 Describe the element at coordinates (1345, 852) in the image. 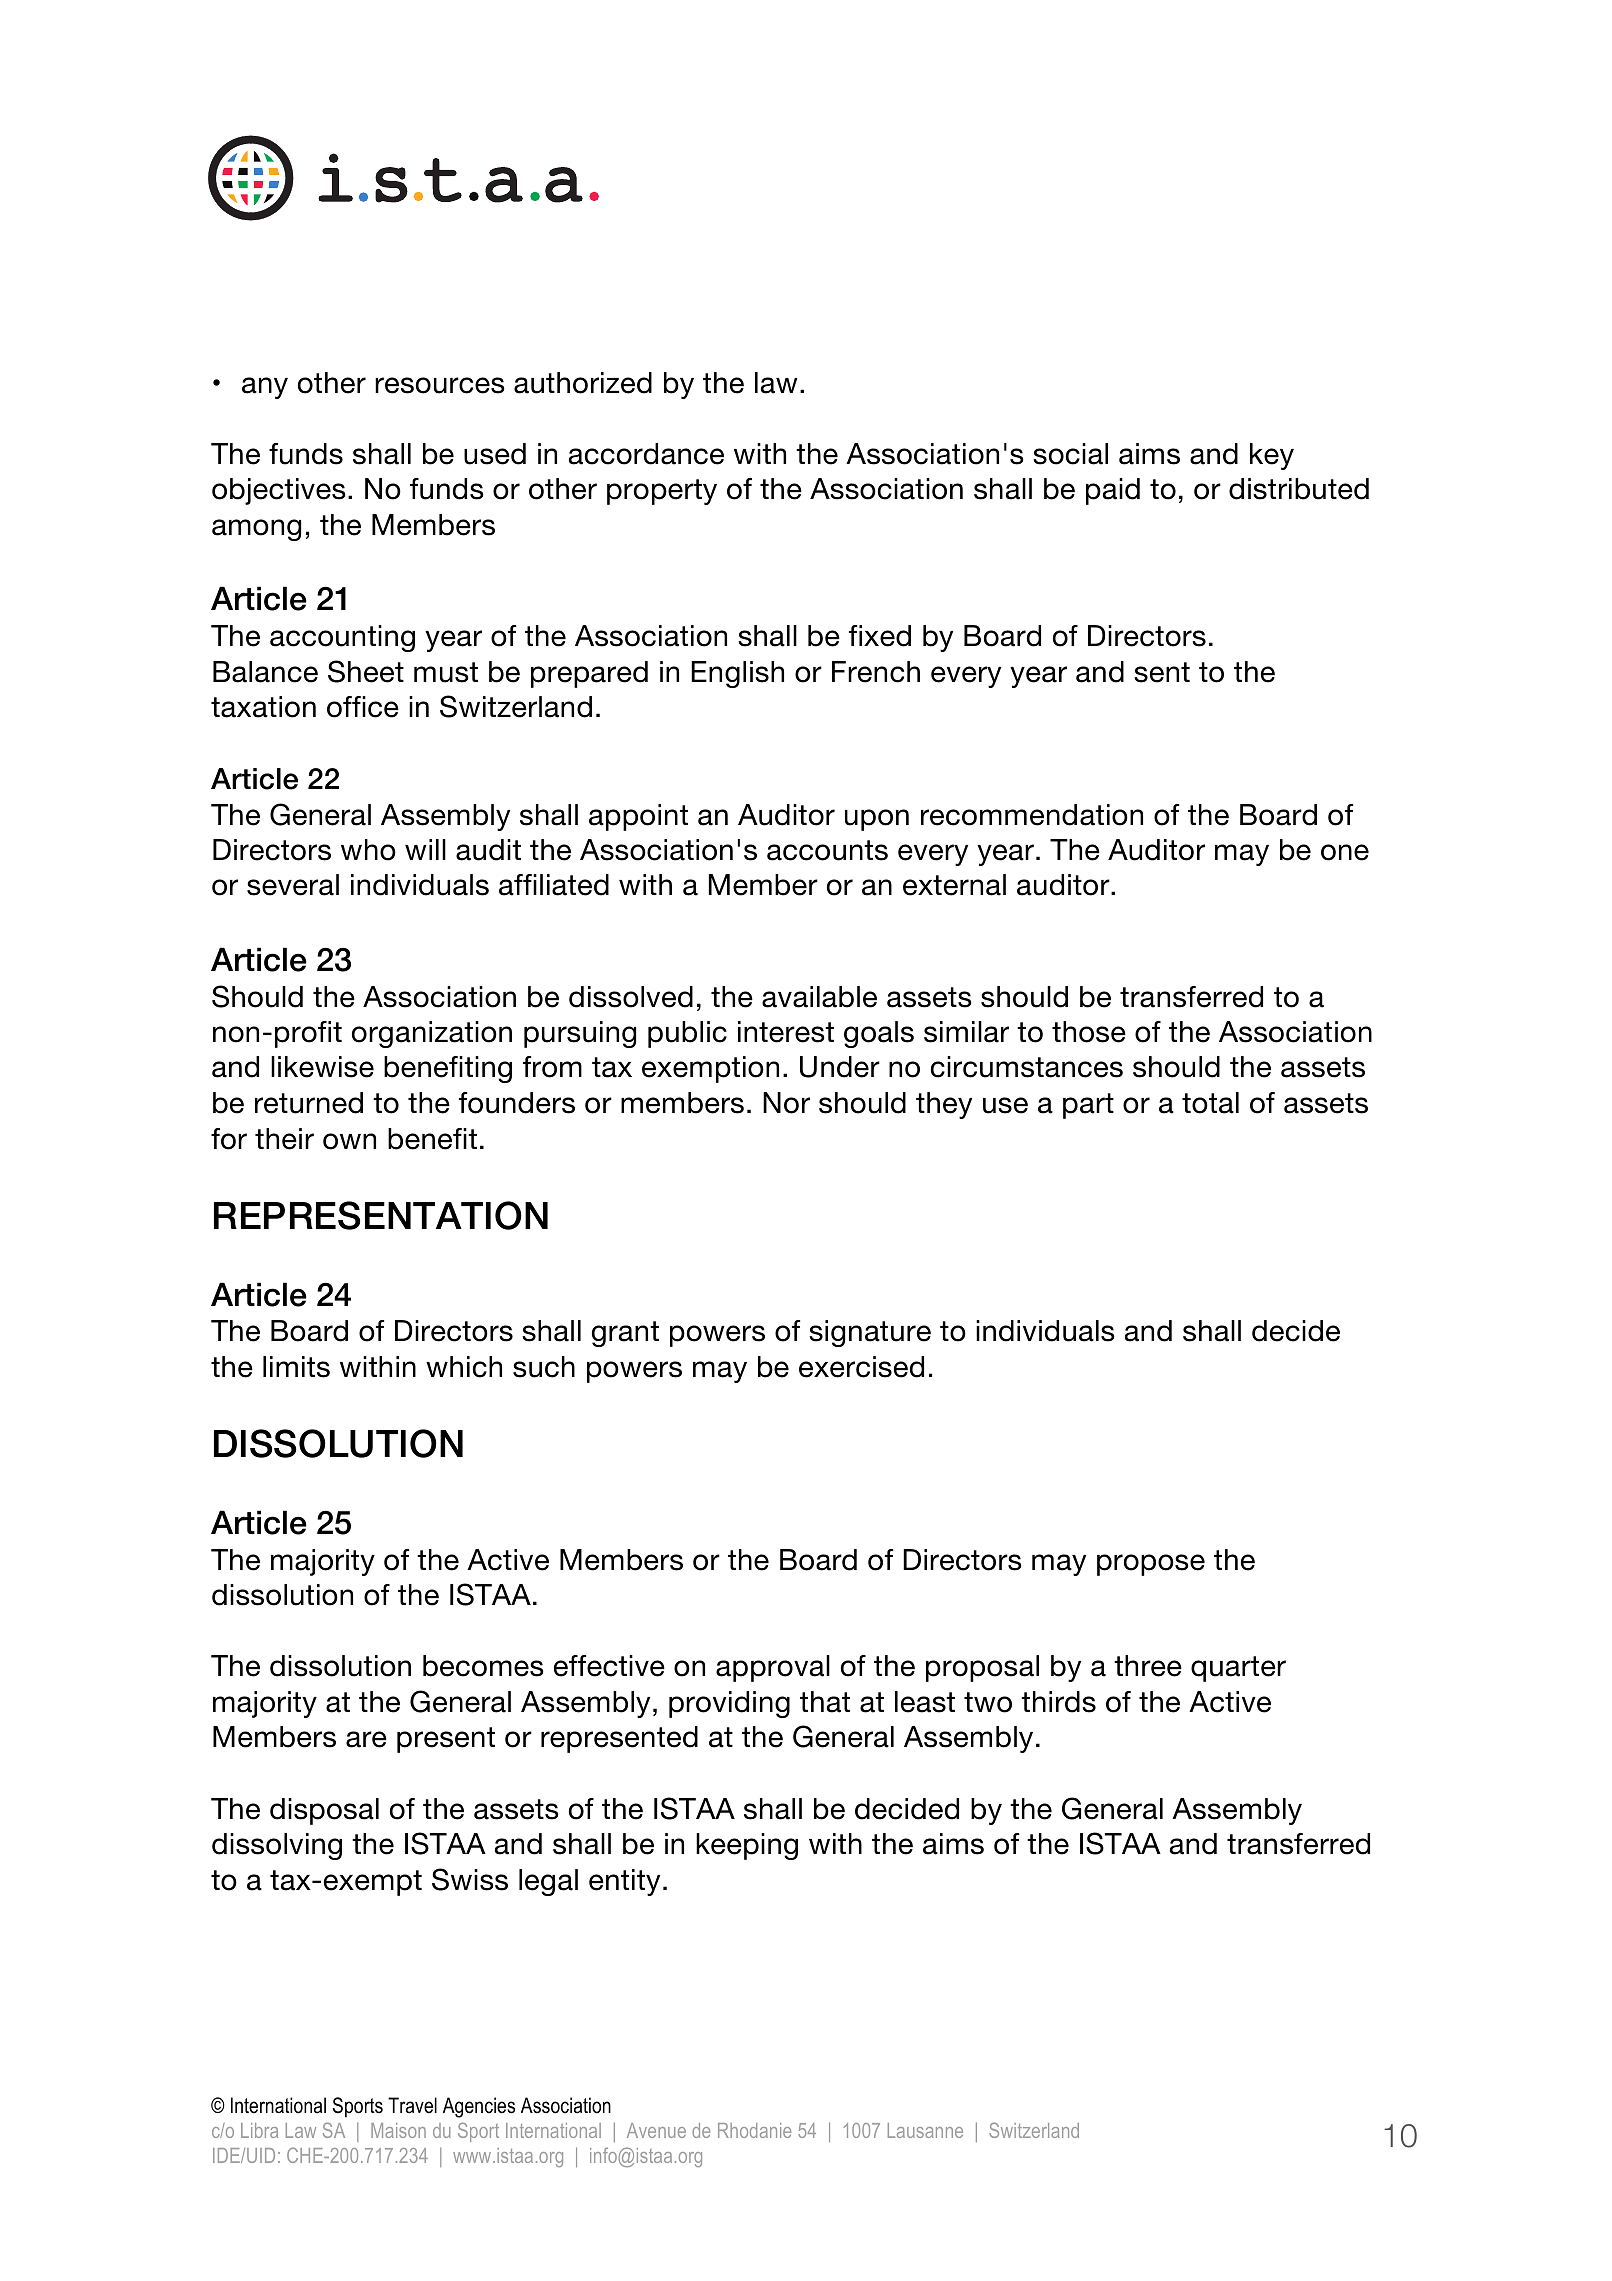

I see `one` at that location.
